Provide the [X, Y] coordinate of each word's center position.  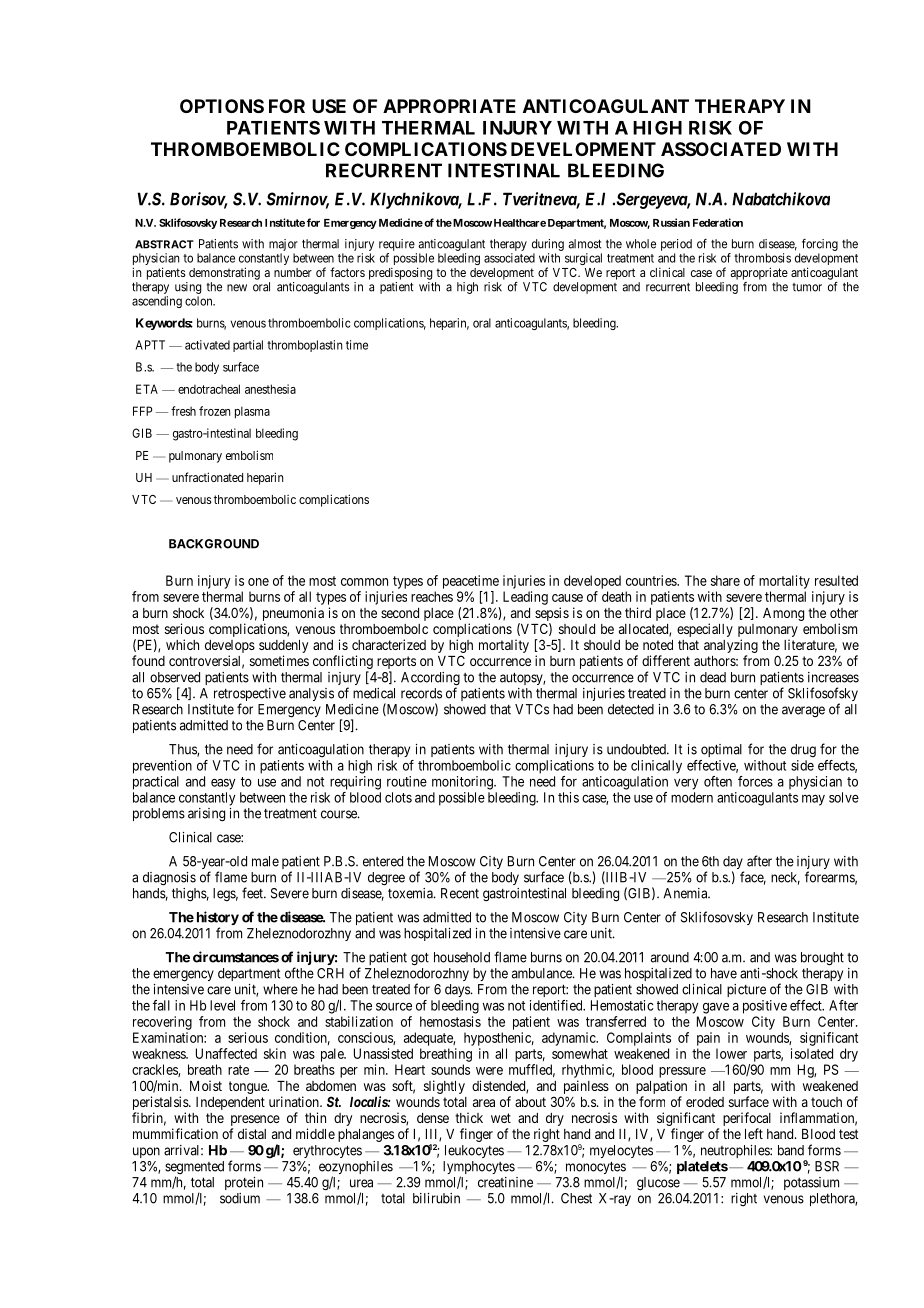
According [430, 680]
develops [230, 646]
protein [244, 1183]
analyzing [731, 646]
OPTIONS [222, 106]
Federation [718, 222]
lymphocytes [479, 1169]
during [548, 246]
